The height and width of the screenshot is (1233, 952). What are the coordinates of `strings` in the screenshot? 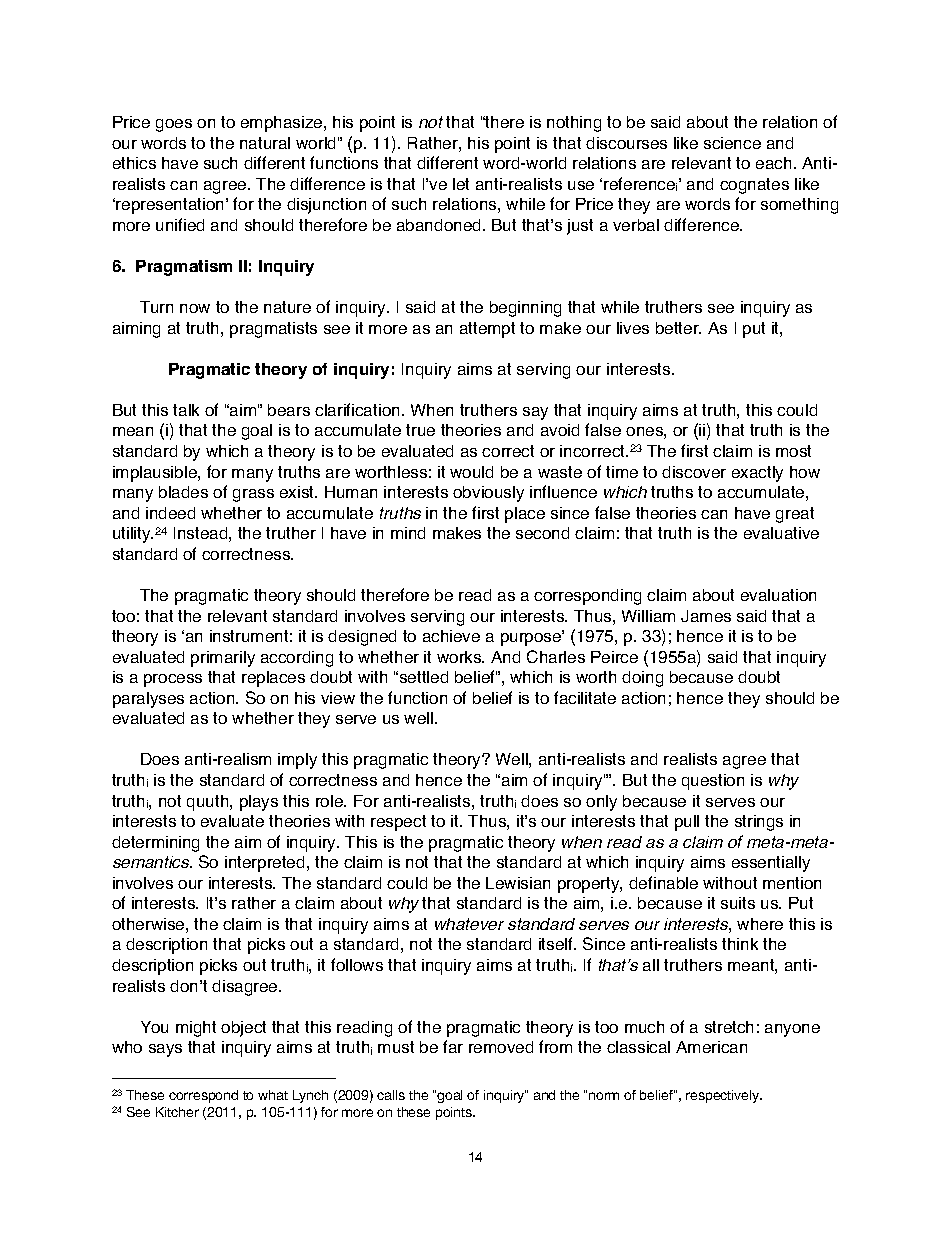 It's located at (759, 823).
